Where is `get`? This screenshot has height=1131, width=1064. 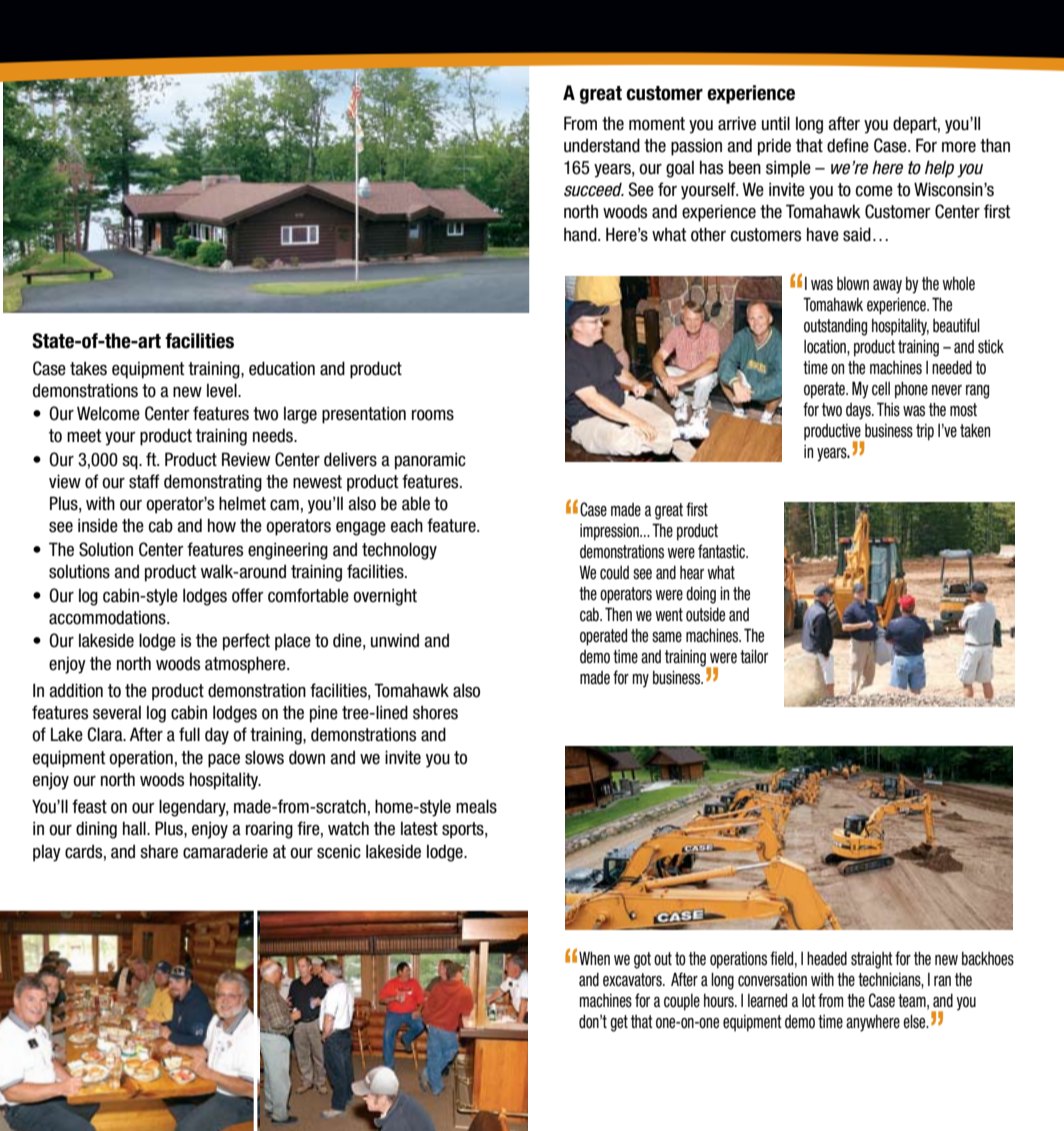
get is located at coordinates (619, 1023).
